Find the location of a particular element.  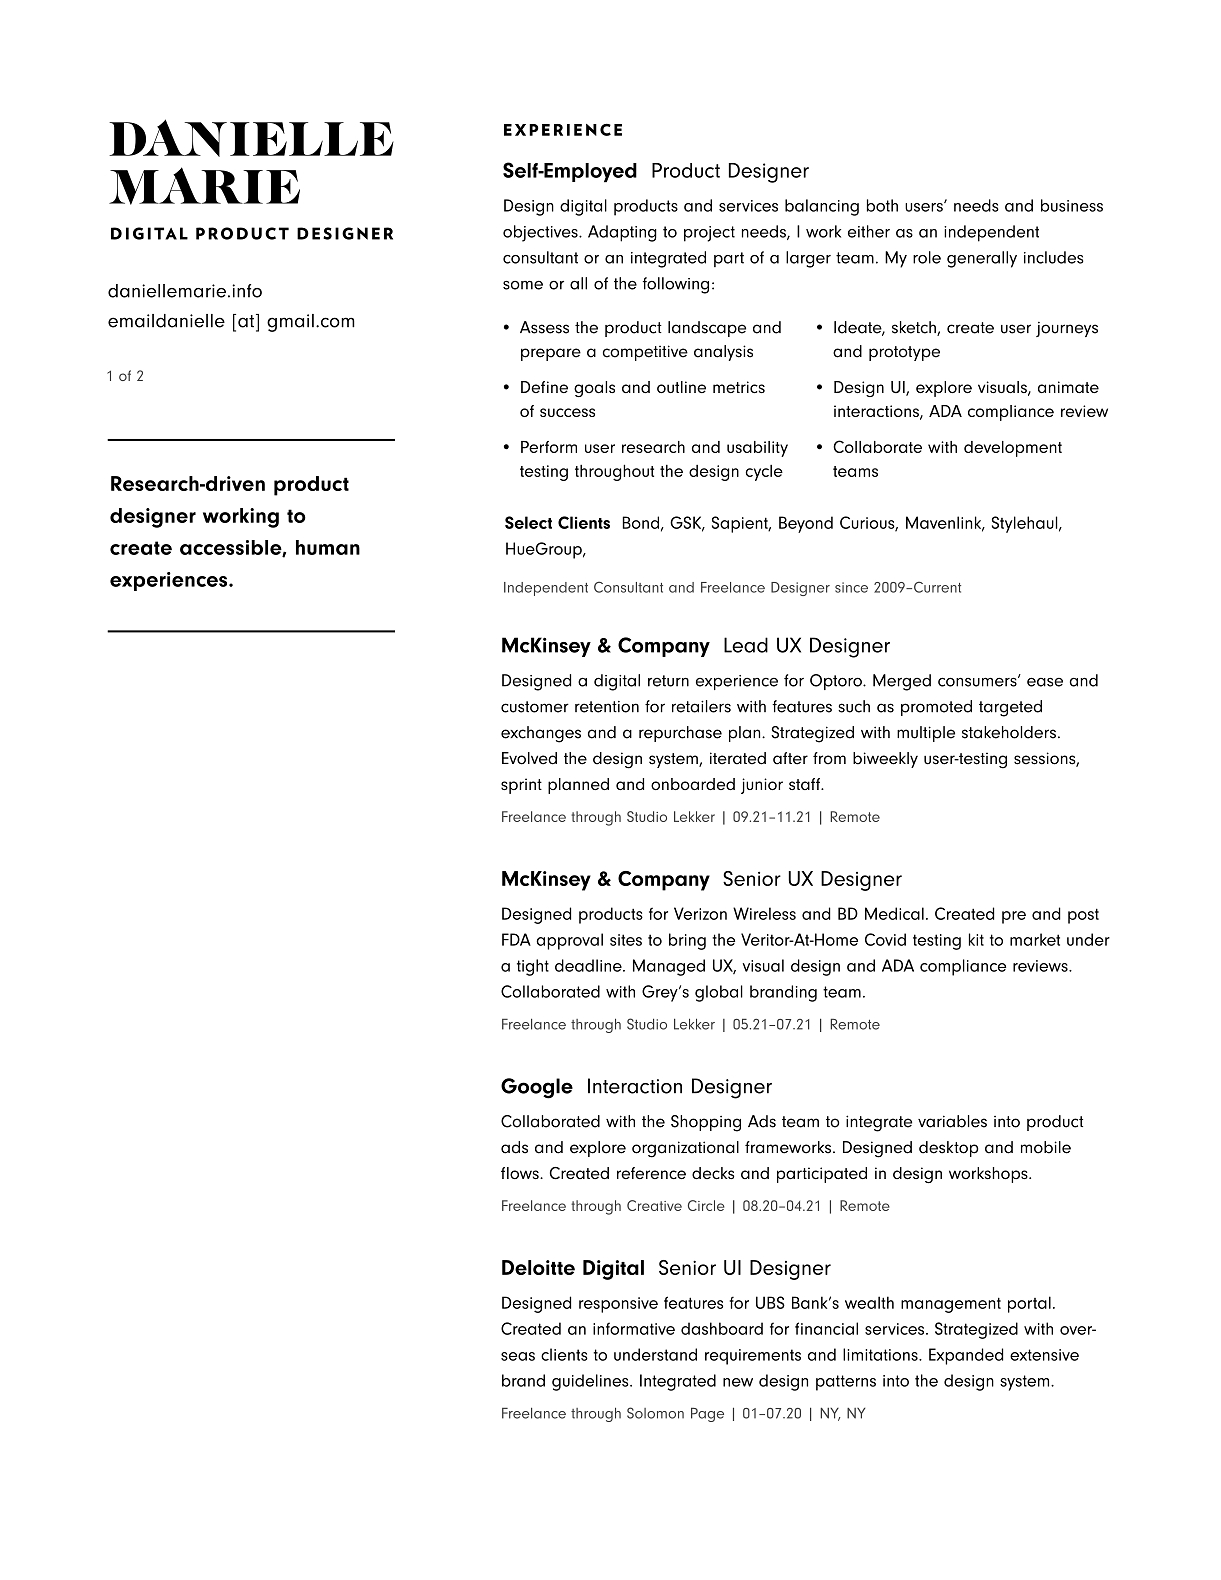

generally is located at coordinates (982, 259).
